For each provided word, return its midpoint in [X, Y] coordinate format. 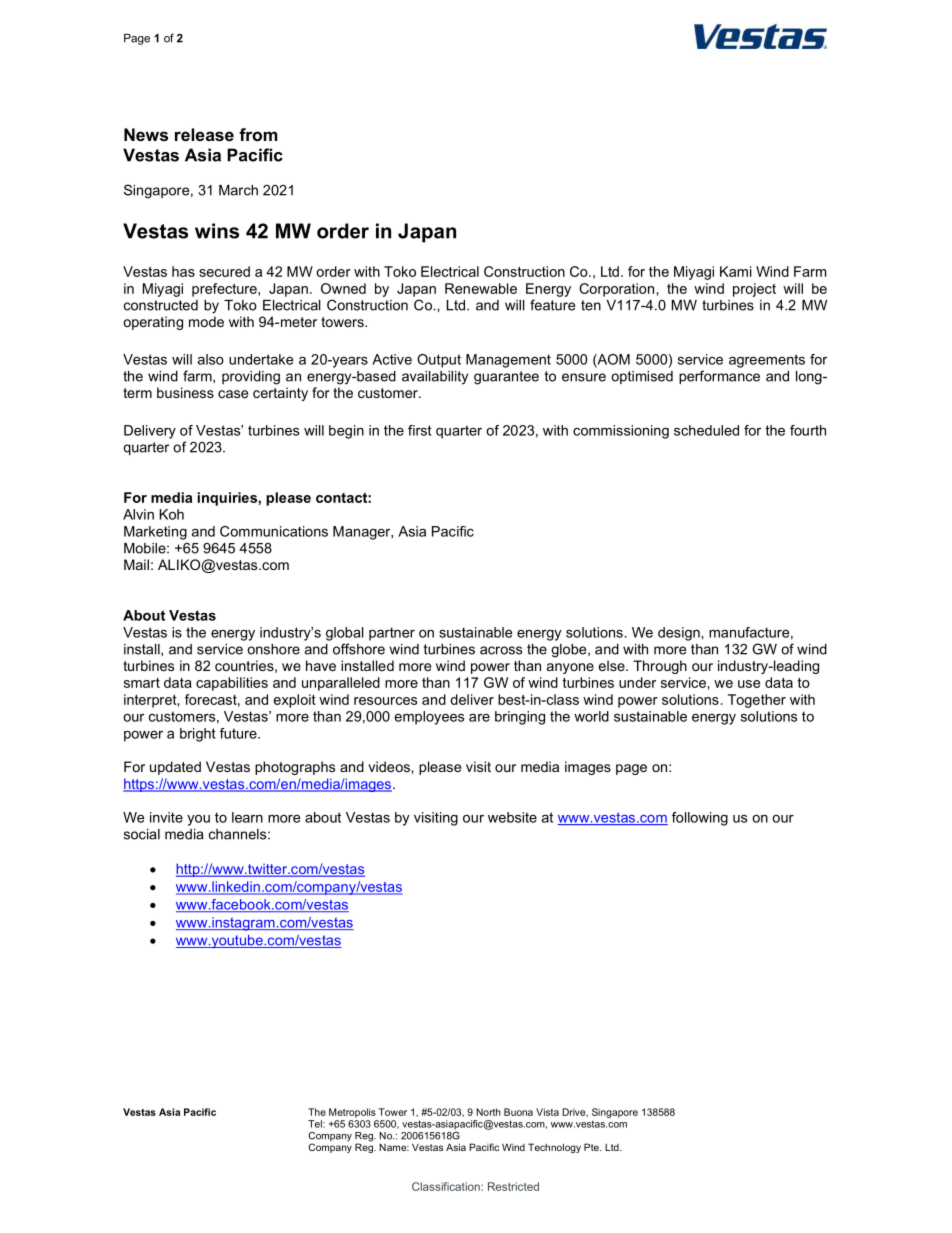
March [238, 190]
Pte [592, 1147]
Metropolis [352, 1113]
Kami [736, 271]
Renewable [481, 288]
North [488, 1112]
